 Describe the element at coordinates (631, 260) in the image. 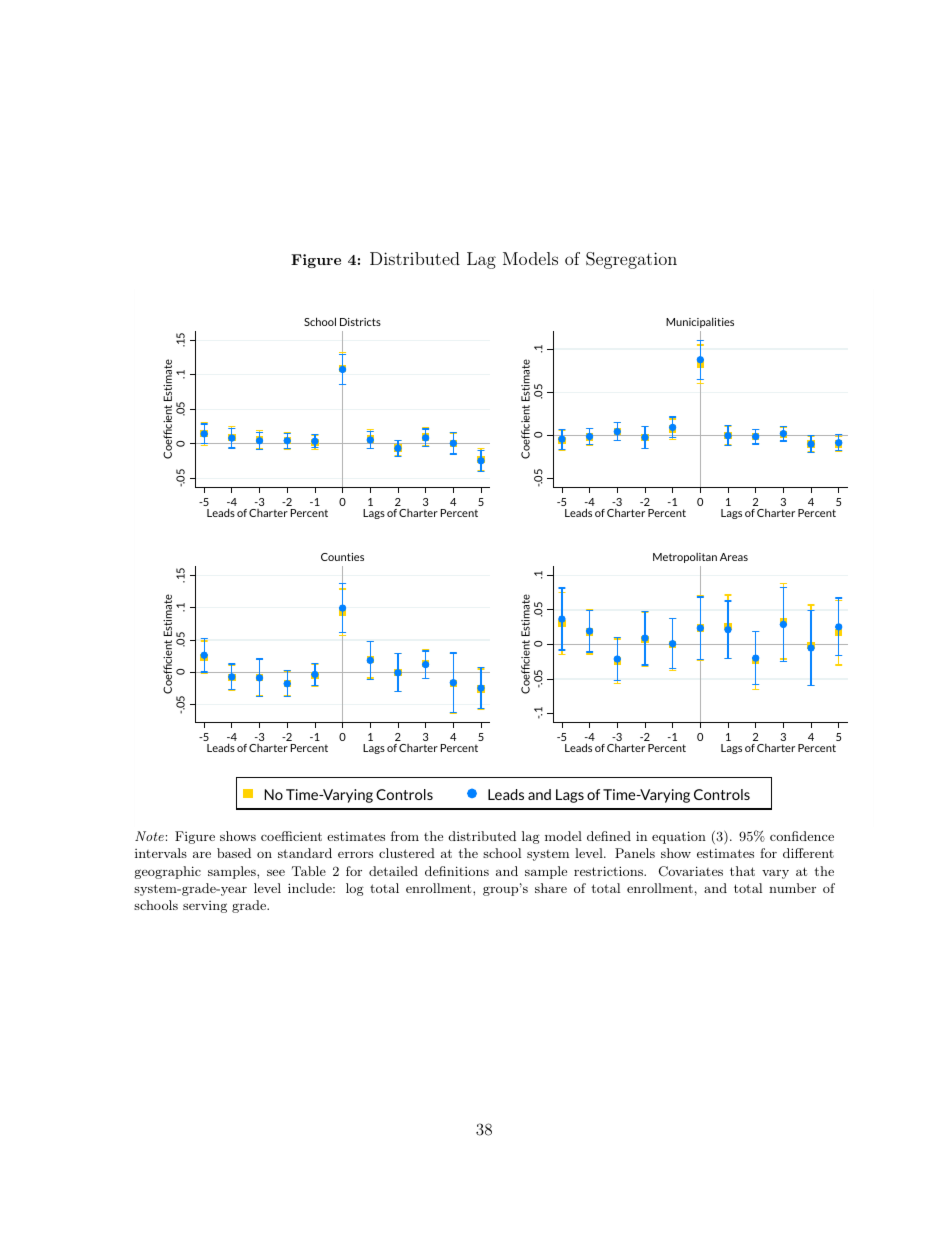

I see `Segregation` at that location.
